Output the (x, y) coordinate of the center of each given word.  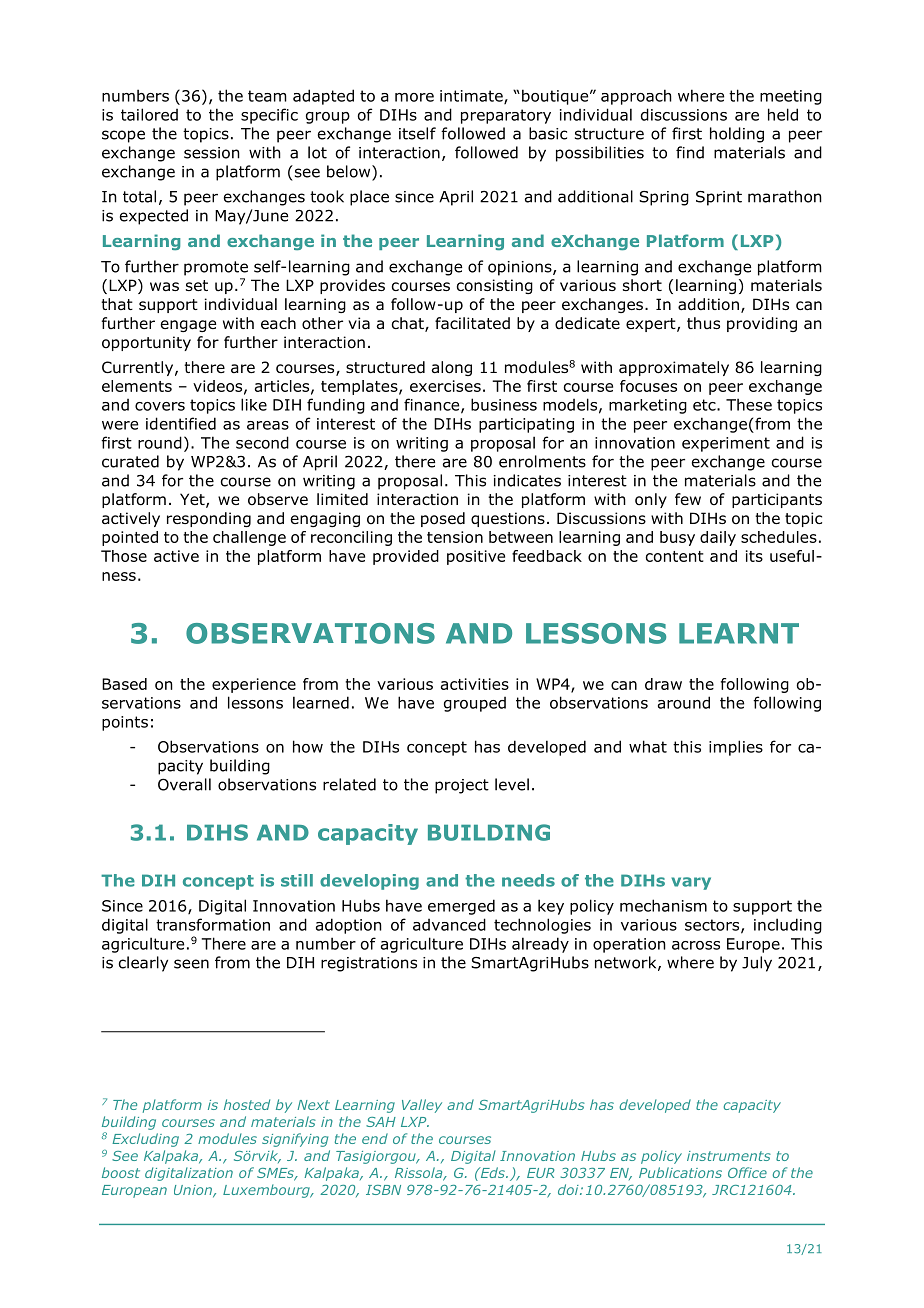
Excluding (145, 1140)
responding (209, 519)
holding (737, 135)
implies (736, 748)
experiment (726, 444)
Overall (184, 784)
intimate (472, 97)
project (462, 786)
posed (443, 519)
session (212, 153)
